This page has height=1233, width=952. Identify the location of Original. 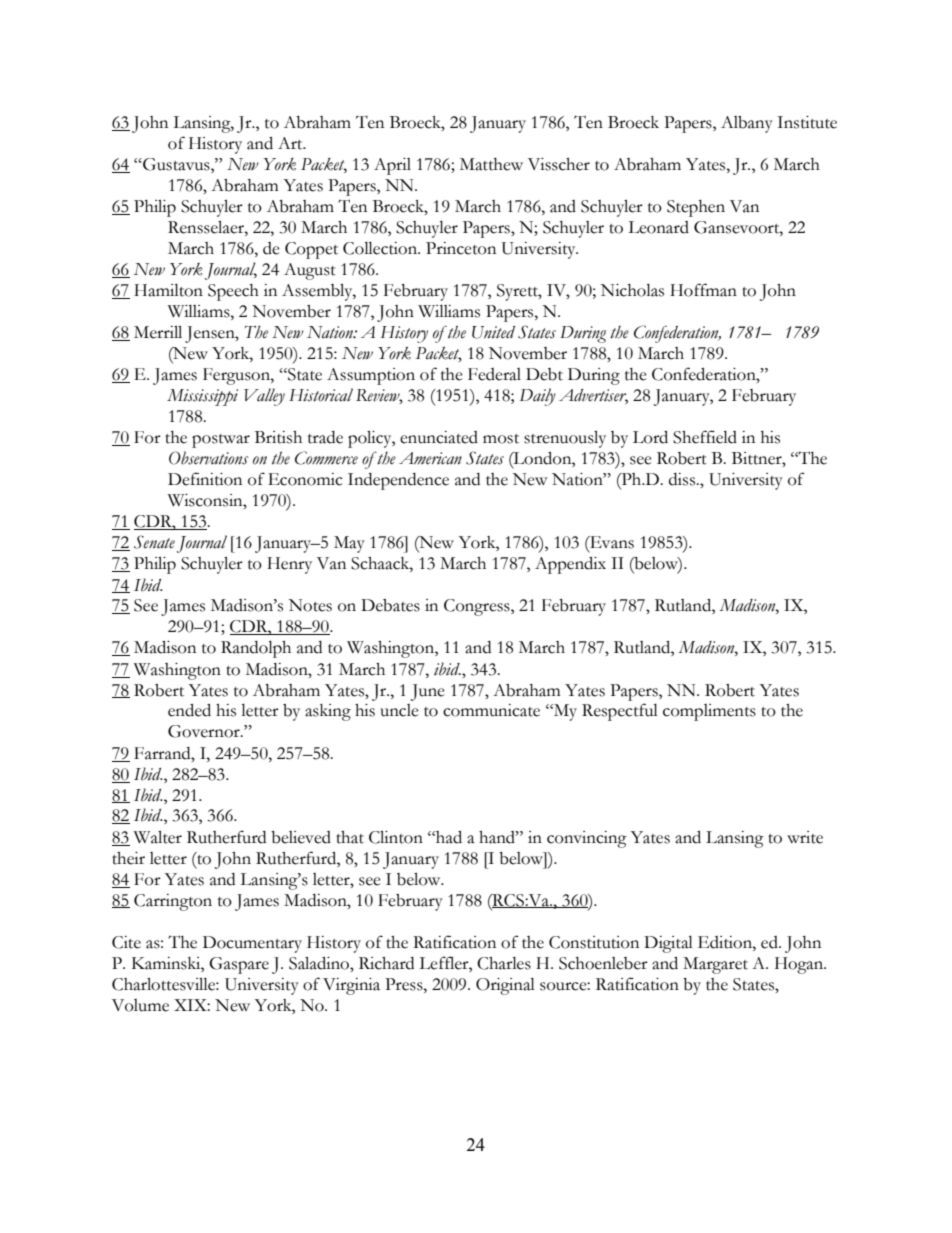
(505, 986).
